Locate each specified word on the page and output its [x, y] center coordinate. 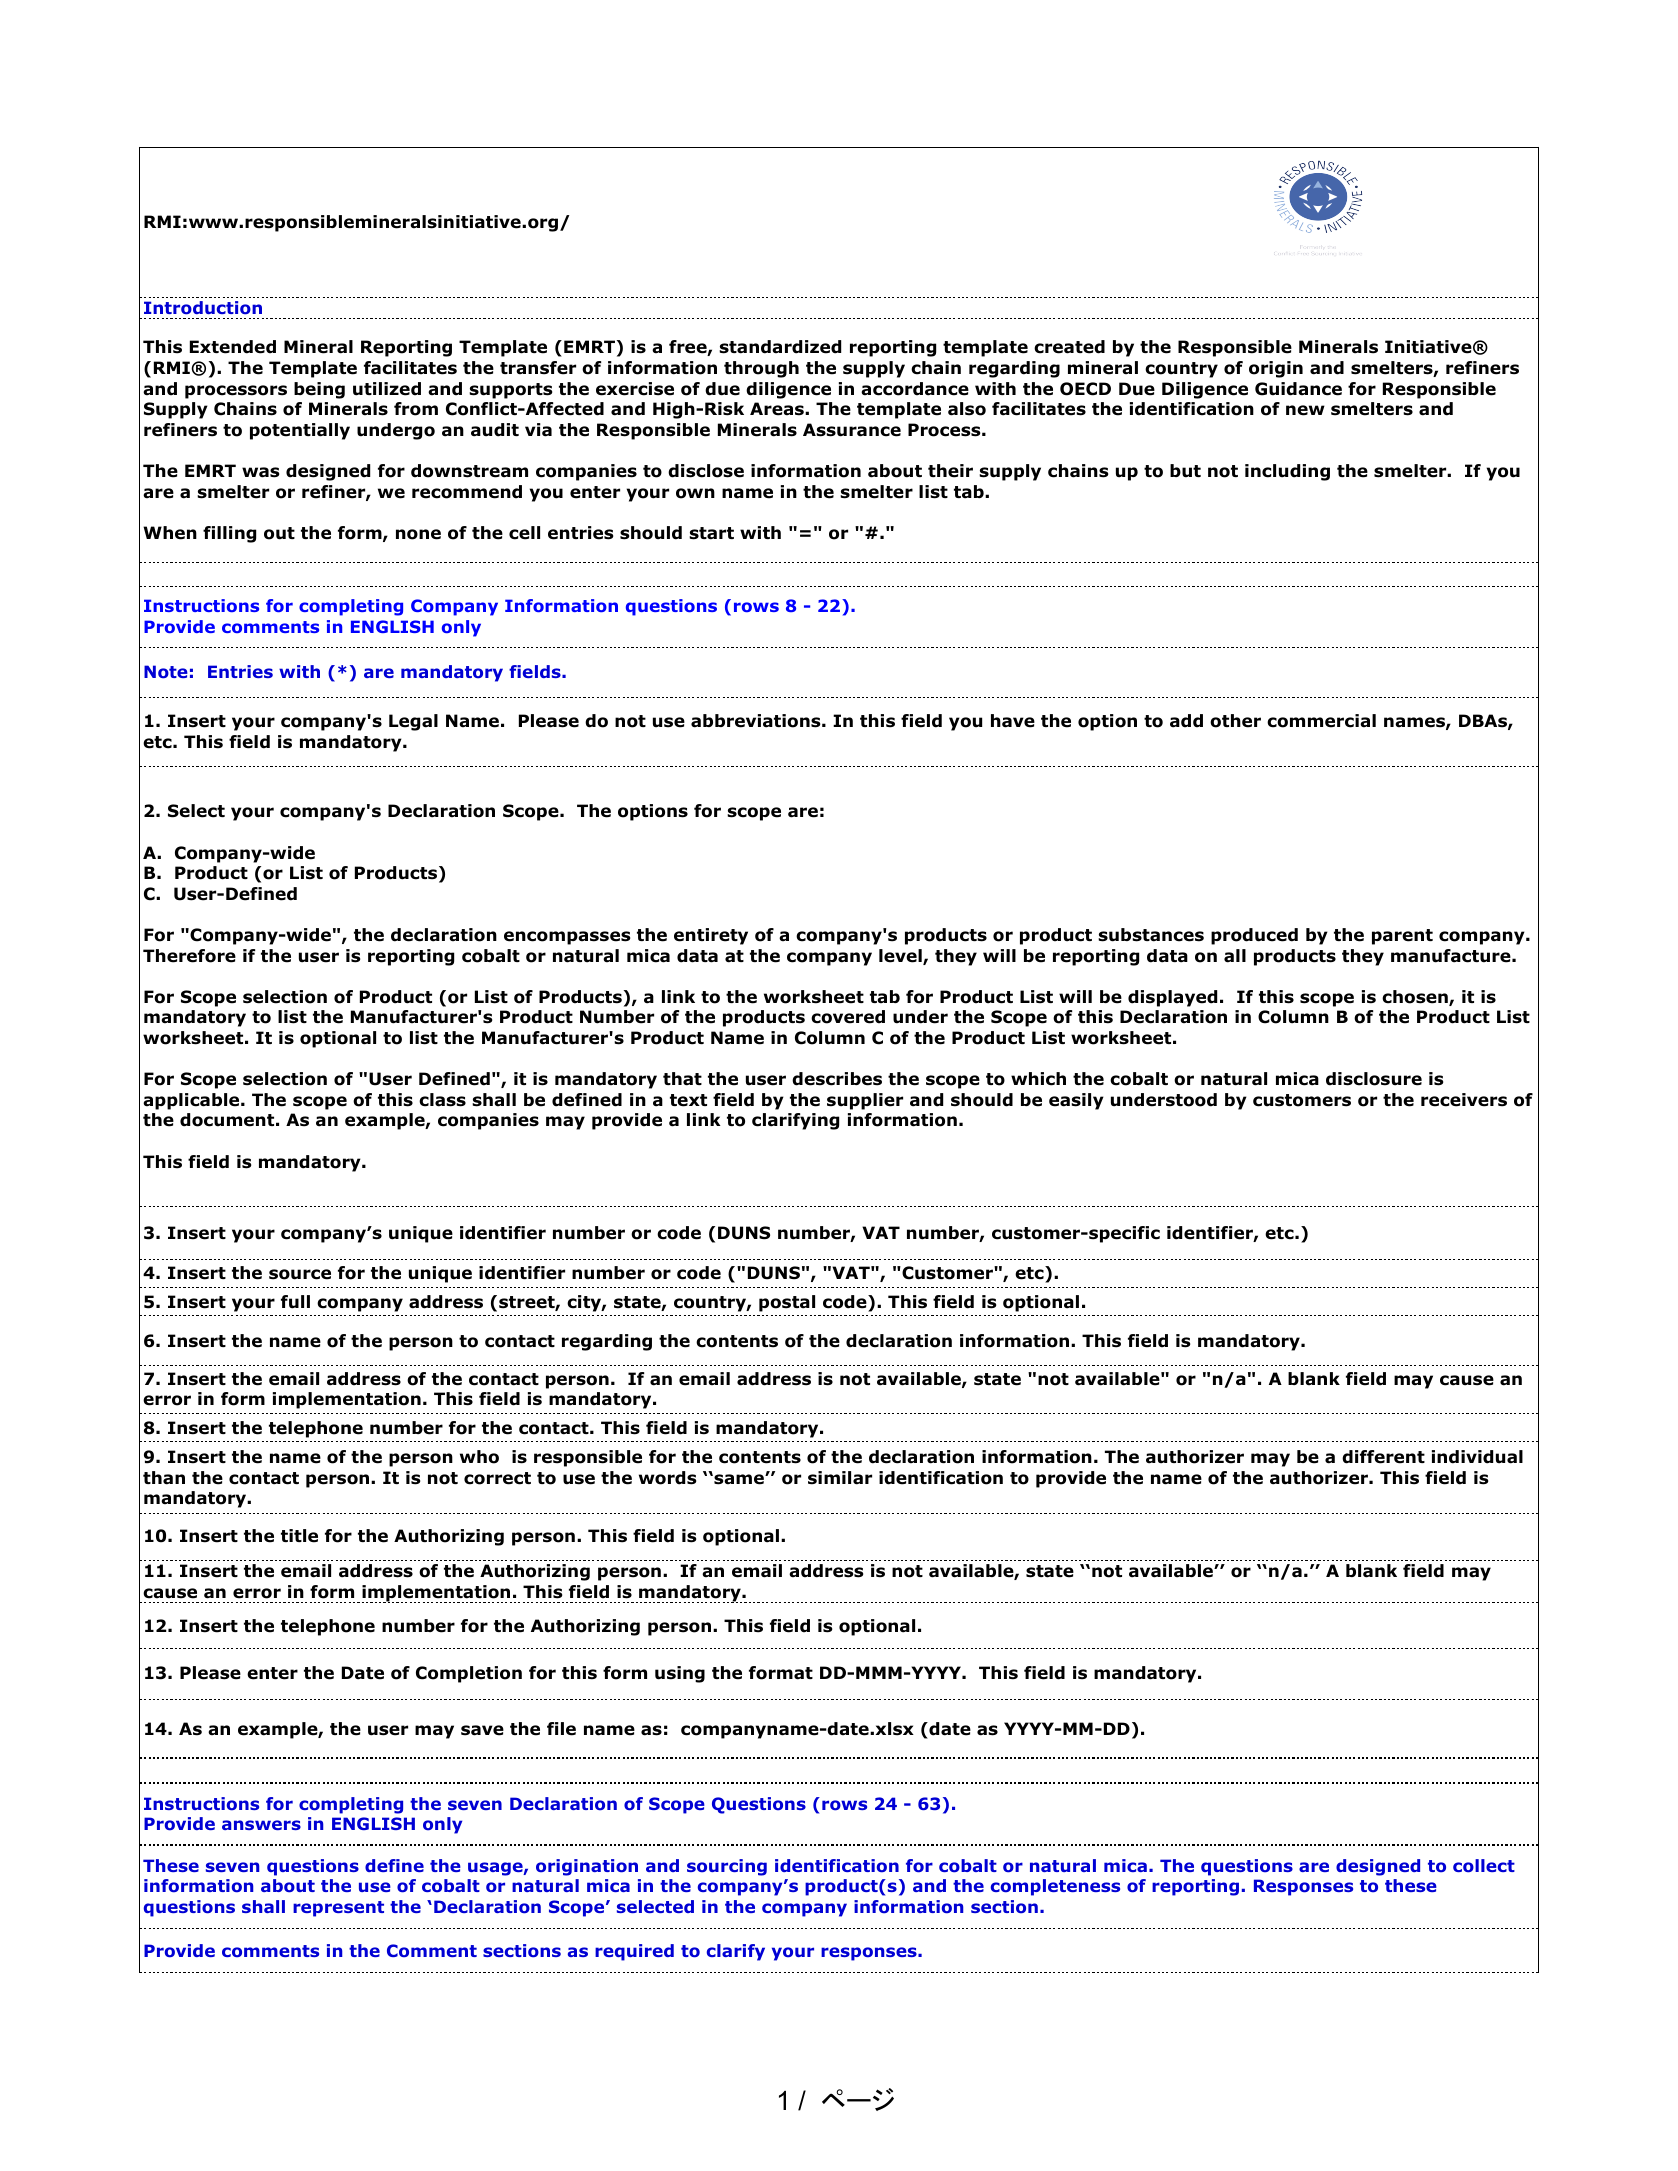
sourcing [727, 1867]
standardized [780, 347]
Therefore [189, 956]
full [295, 1302]
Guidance [1298, 389]
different [1383, 1457]
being [319, 390]
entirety [711, 936]
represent [338, 1909]
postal [787, 1303]
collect [1484, 1866]
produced [1254, 936]
